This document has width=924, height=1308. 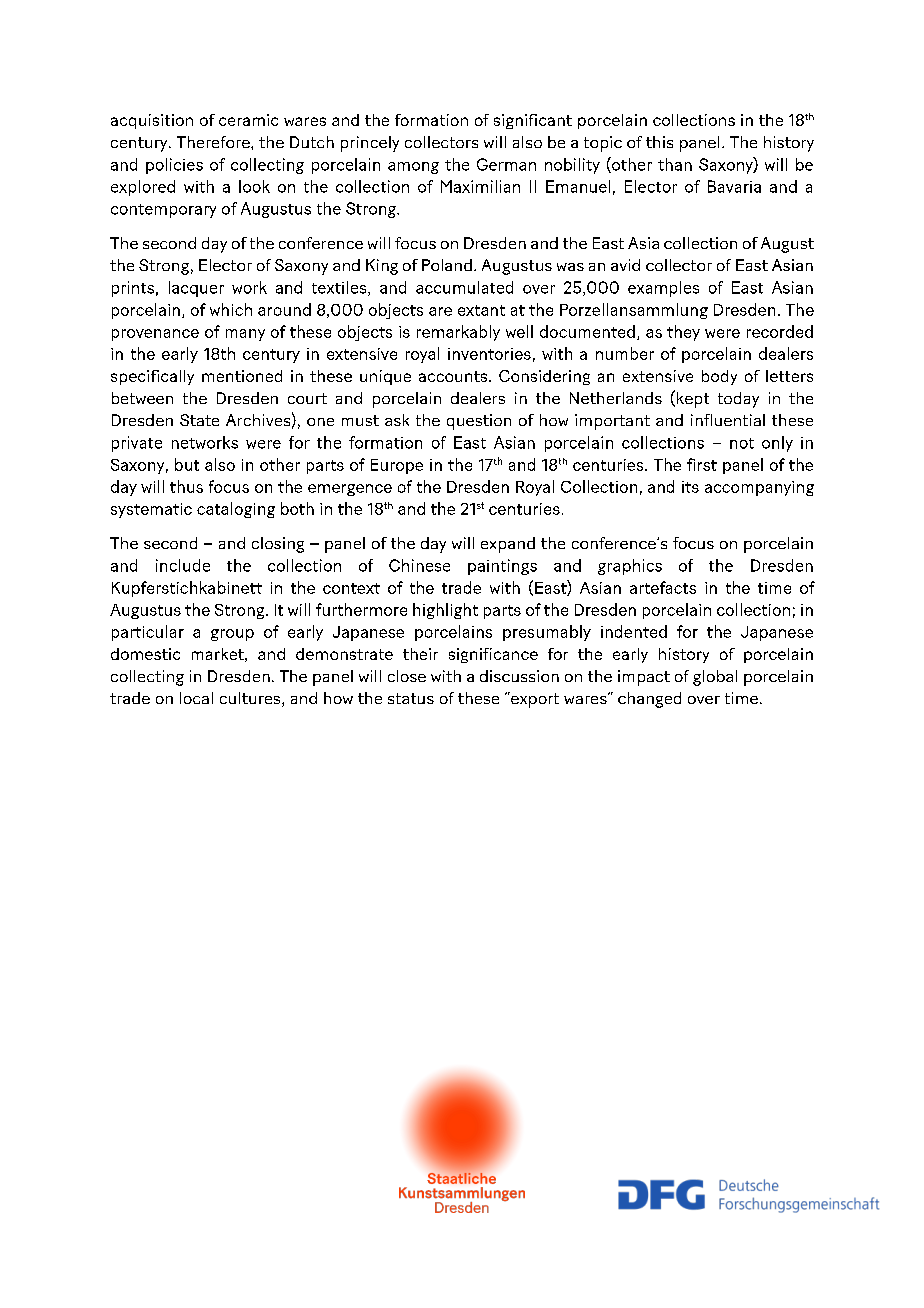 I want to click on local, so click(x=196, y=698).
